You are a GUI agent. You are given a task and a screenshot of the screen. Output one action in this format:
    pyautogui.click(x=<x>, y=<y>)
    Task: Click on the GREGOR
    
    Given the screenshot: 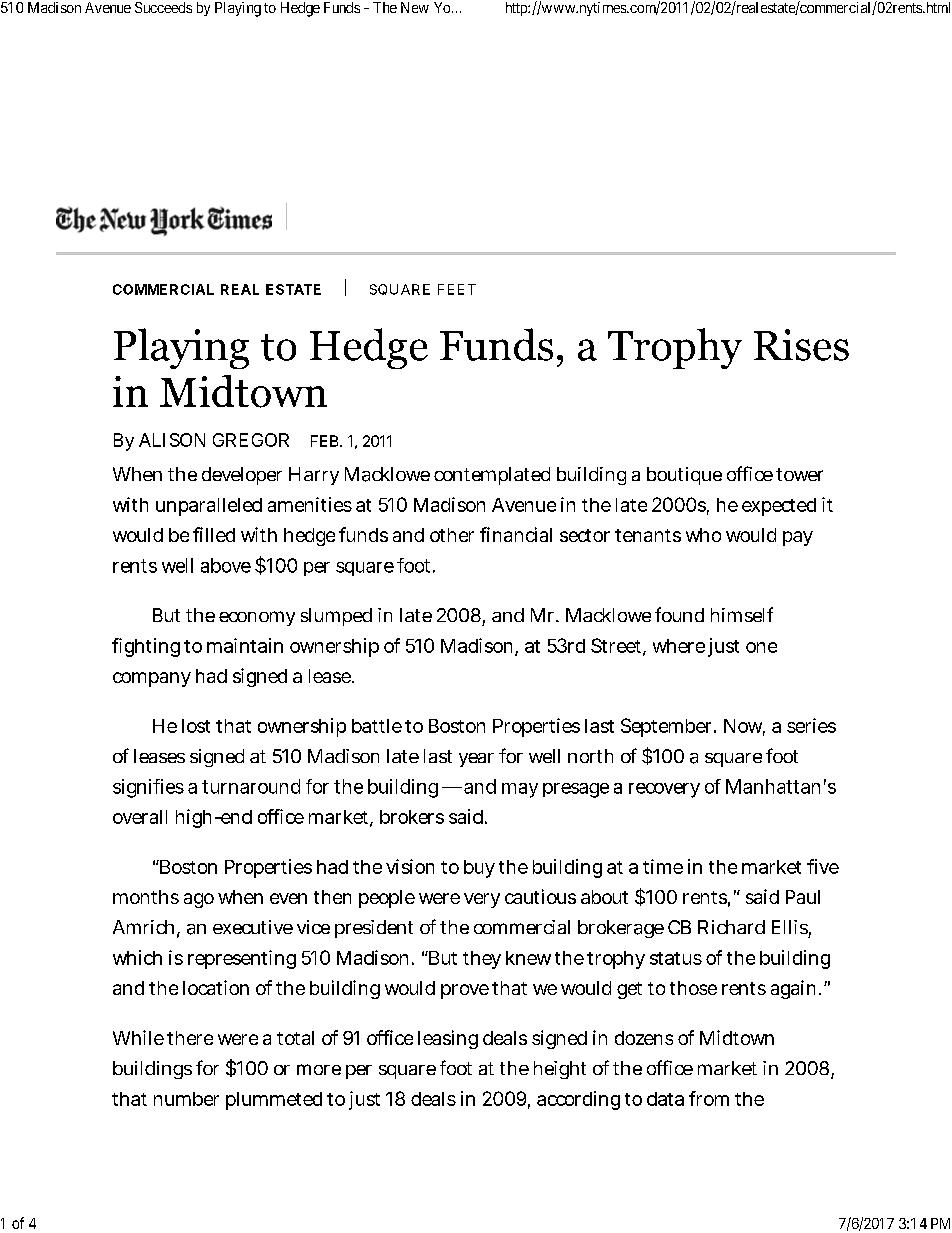 What is the action you would take?
    pyautogui.click(x=251, y=440)
